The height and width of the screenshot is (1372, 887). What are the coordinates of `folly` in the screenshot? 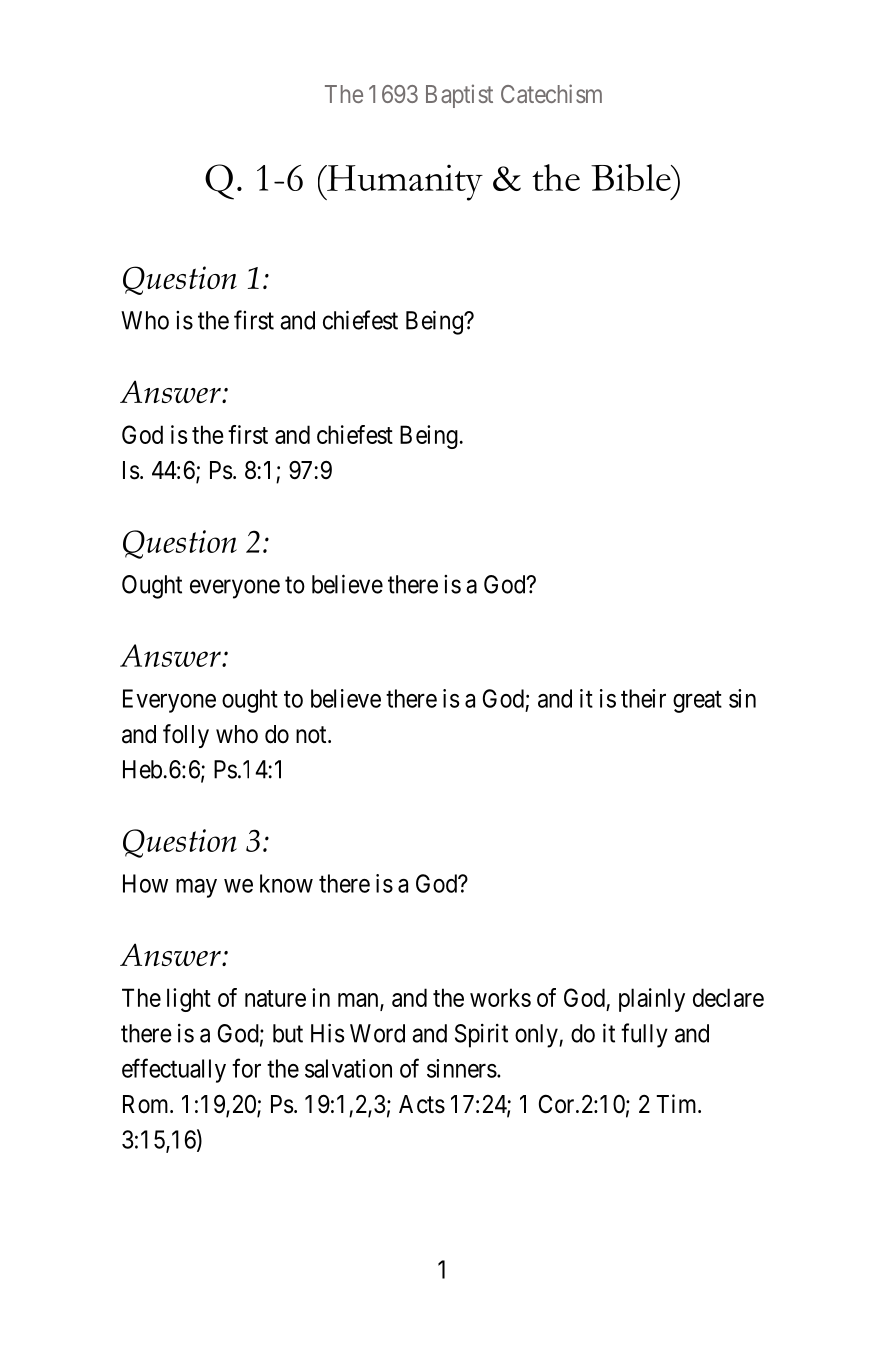 It's located at (186, 736).
